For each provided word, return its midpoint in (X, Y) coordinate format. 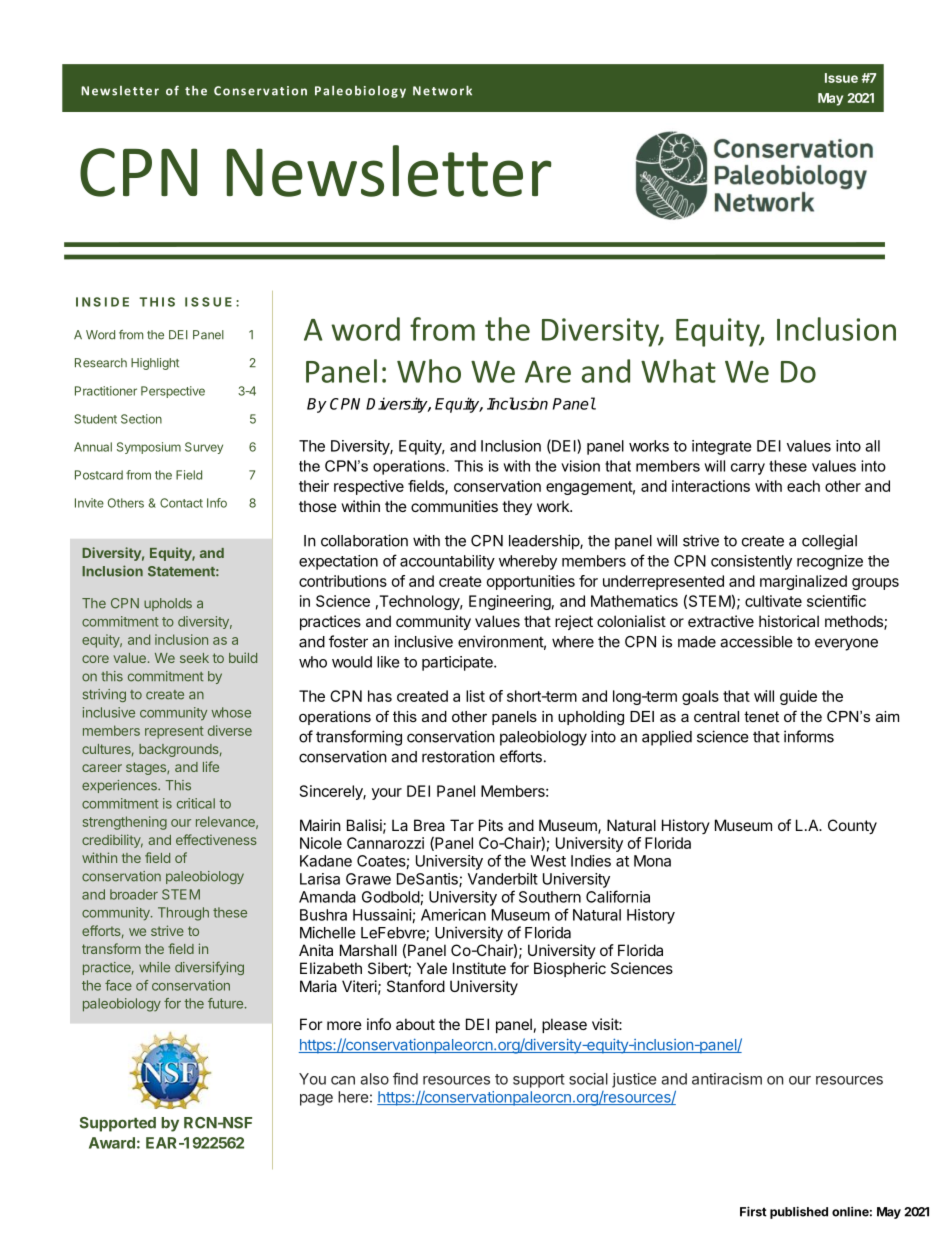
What (678, 371)
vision (580, 466)
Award (112, 1143)
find (405, 1078)
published (799, 1212)
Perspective (173, 392)
